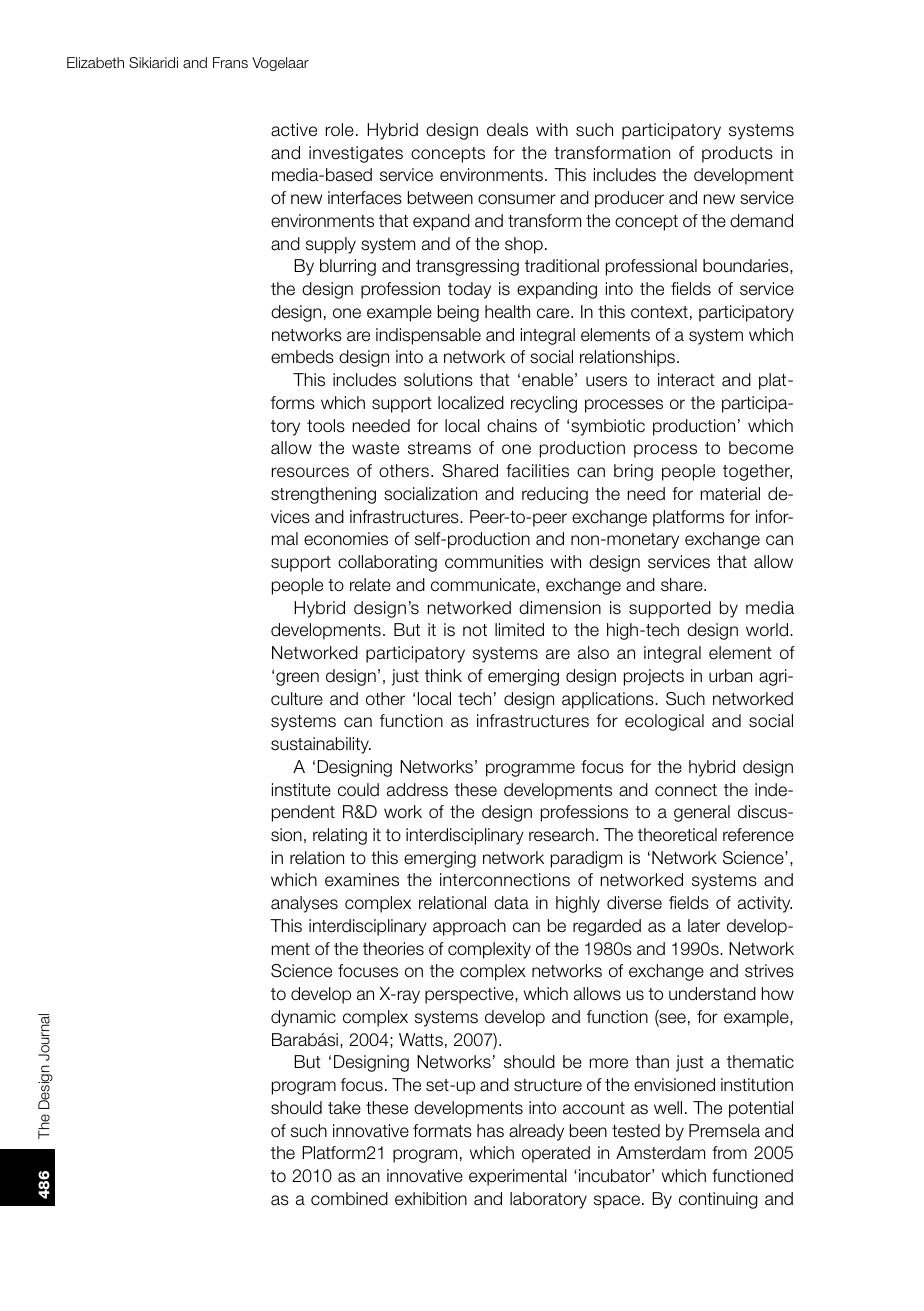  I want to click on embeds, so click(302, 357).
